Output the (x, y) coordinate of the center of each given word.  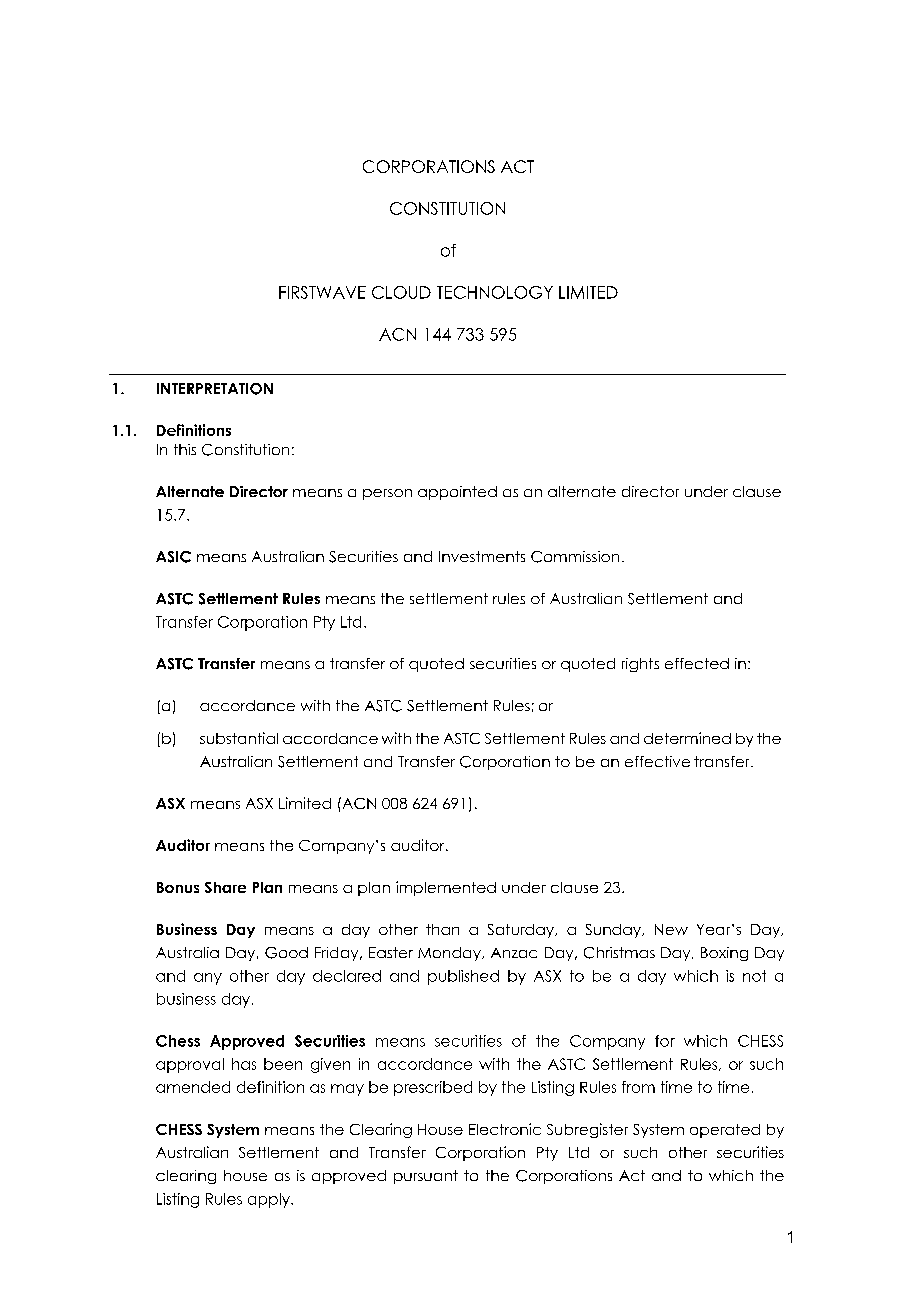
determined (687, 738)
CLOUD (401, 292)
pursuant (426, 1177)
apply (270, 1200)
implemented (446, 888)
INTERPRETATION (215, 389)
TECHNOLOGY (495, 292)
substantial (239, 738)
